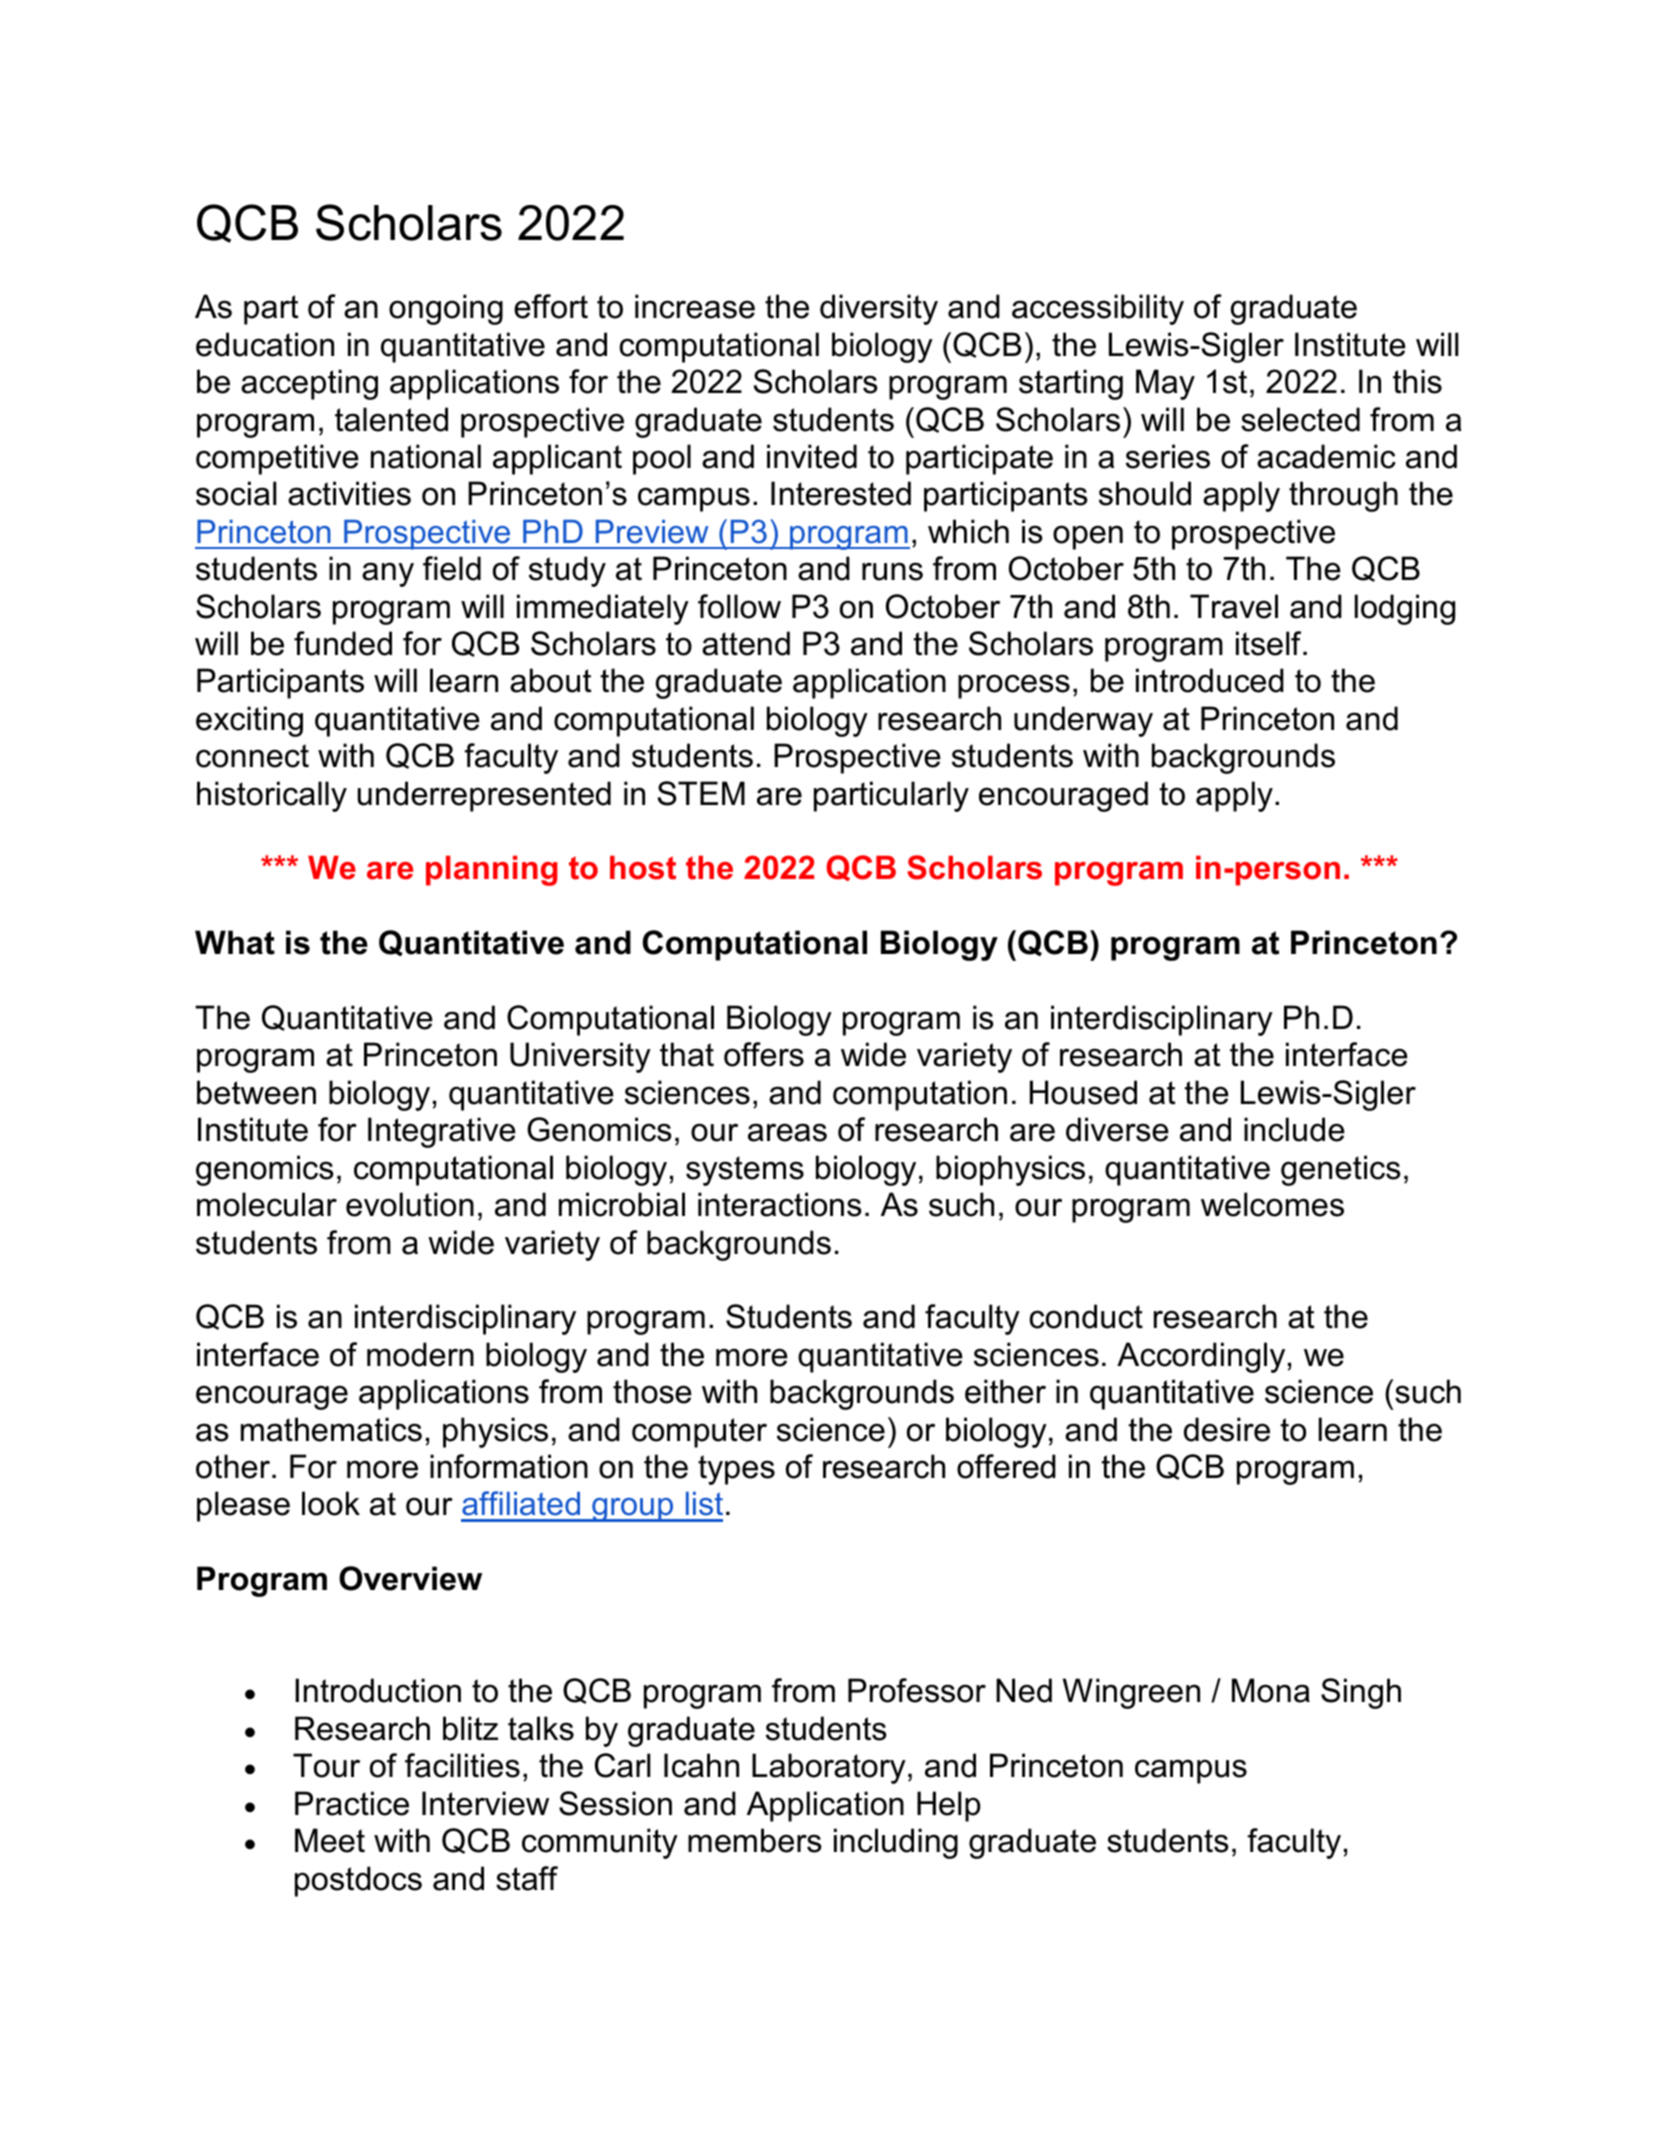  What do you see at coordinates (1270, 643) in the screenshot?
I see `itself` at bounding box center [1270, 643].
